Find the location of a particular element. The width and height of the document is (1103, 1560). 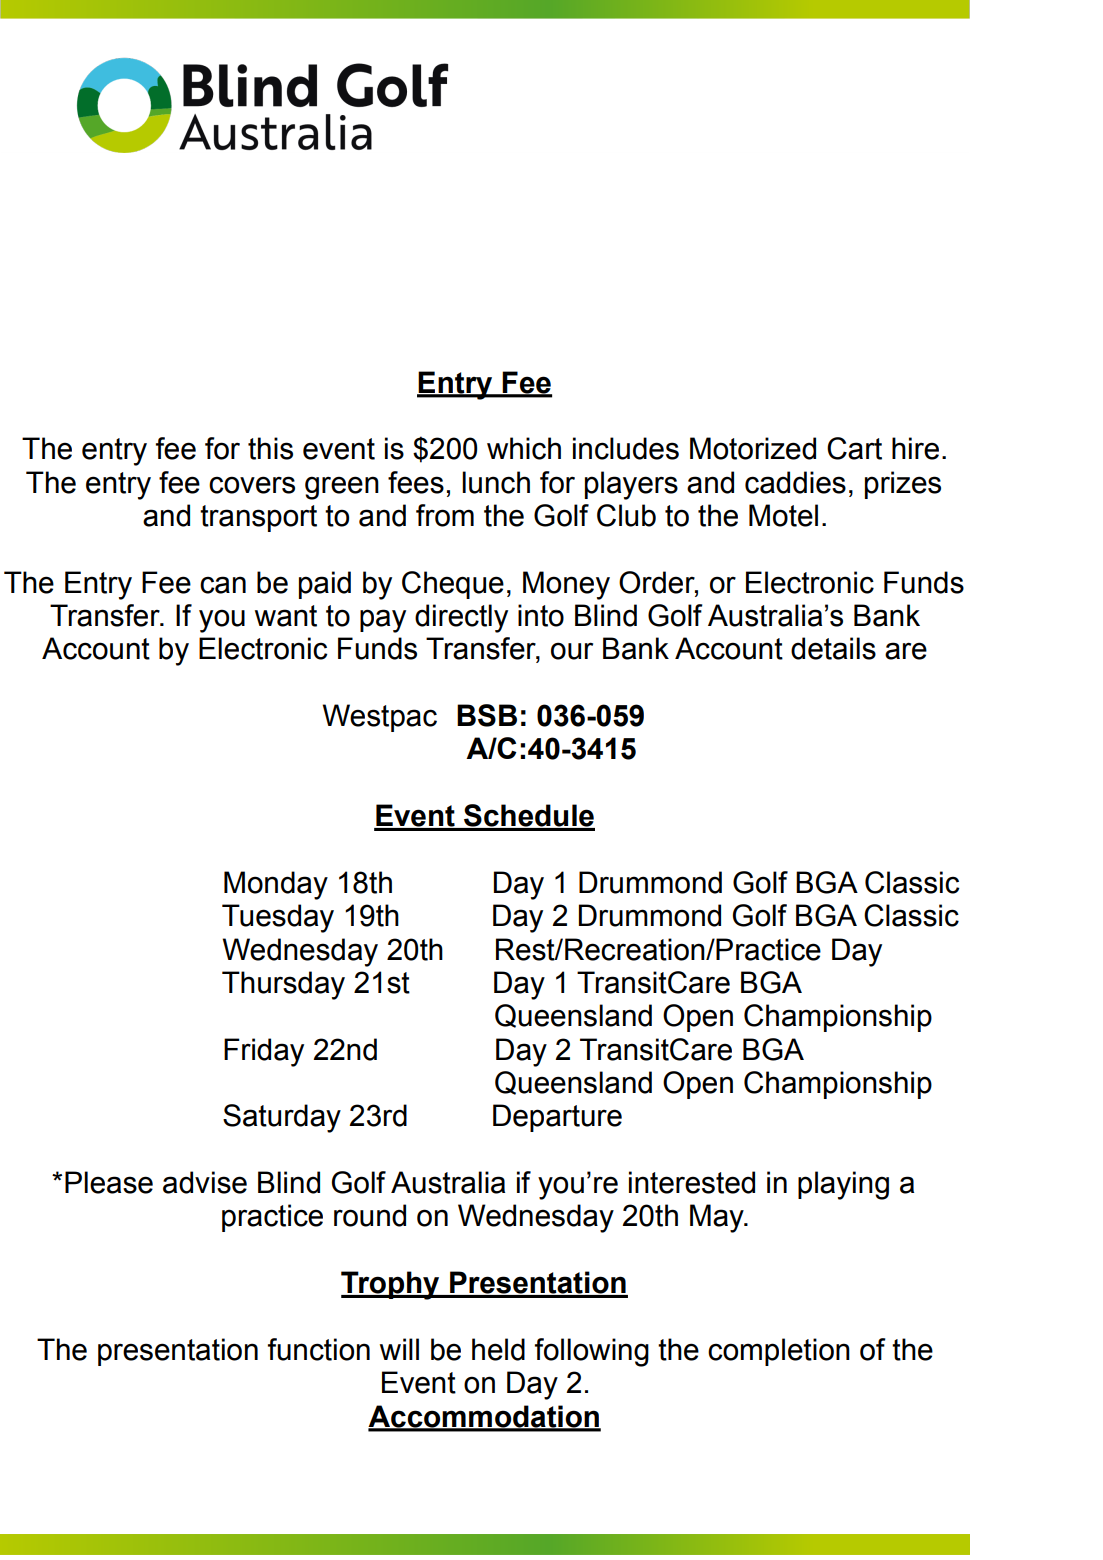

function is located at coordinates (319, 1349).
